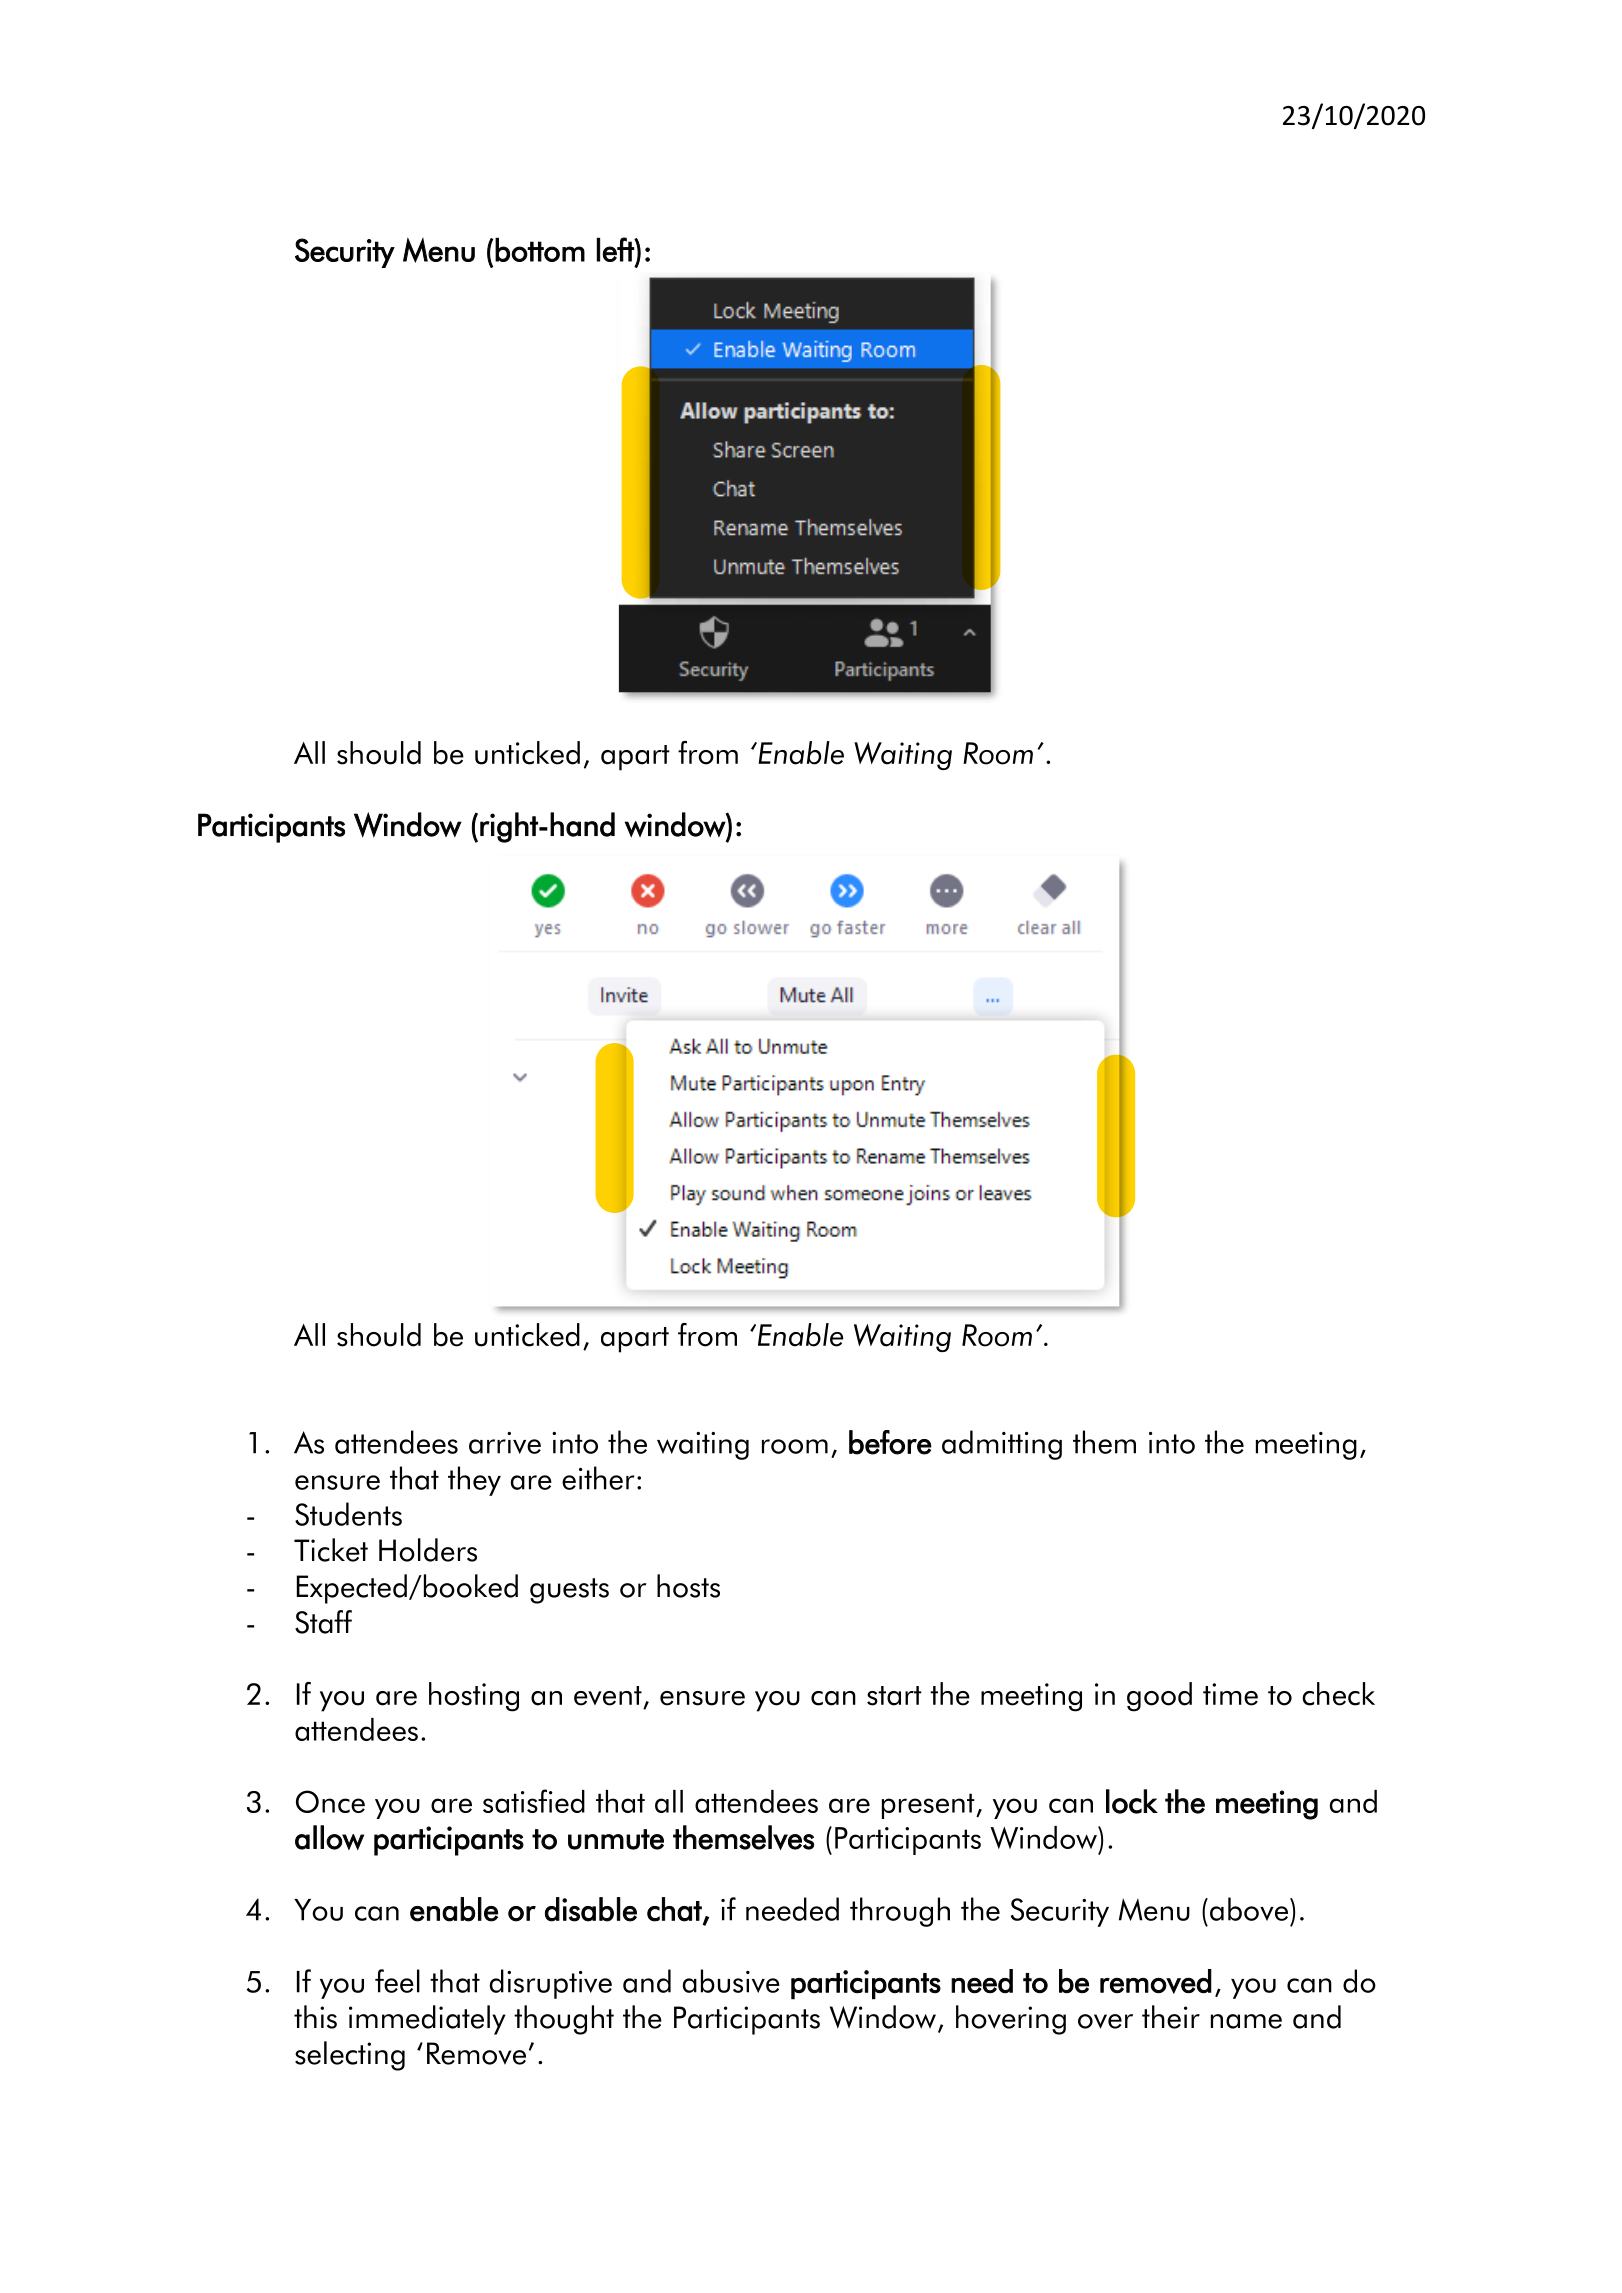 The height and width of the page is (2293, 1622). Describe the element at coordinates (1230, 1694) in the page. I see `time` at that location.
